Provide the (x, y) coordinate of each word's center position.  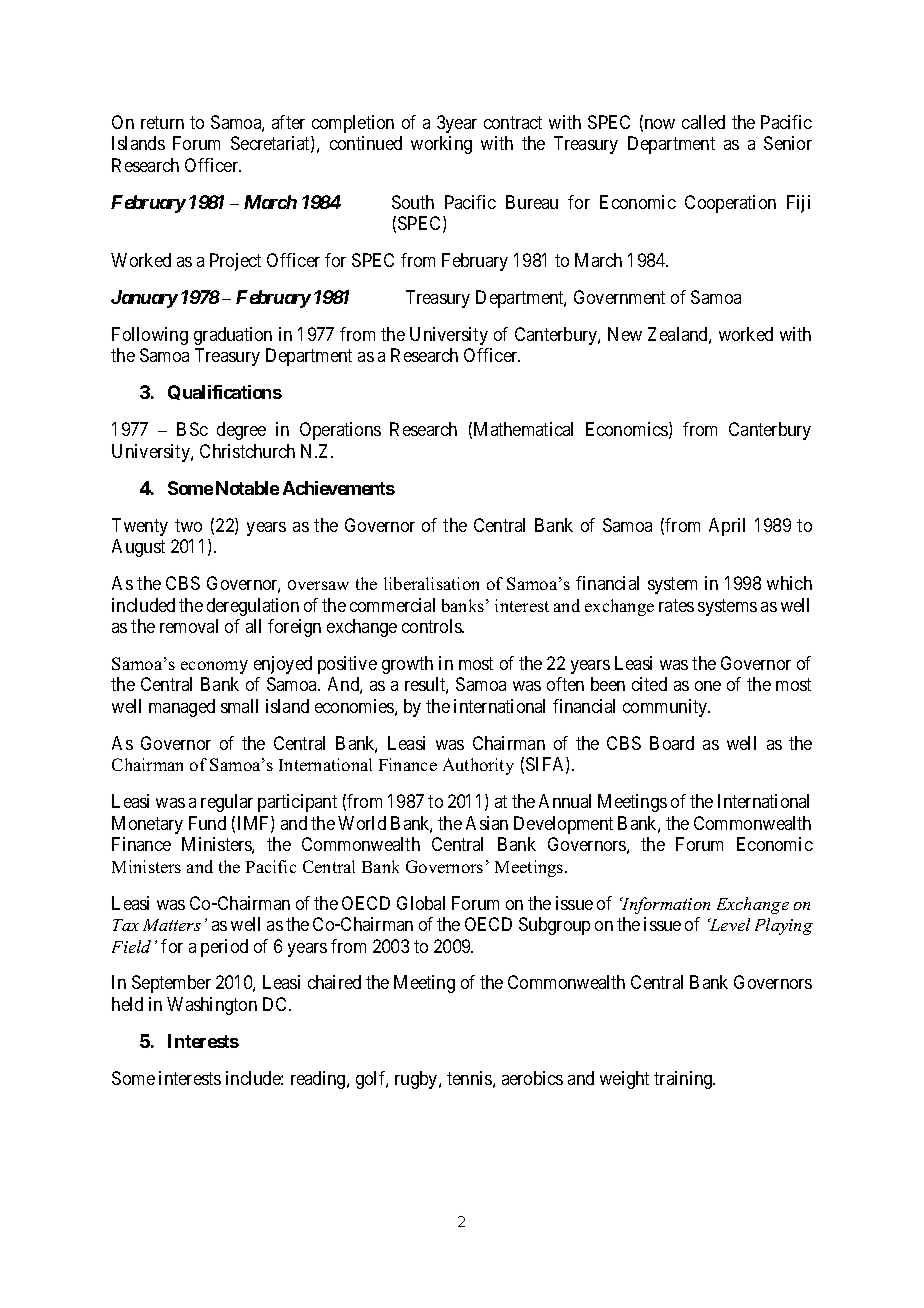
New (625, 334)
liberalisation (431, 583)
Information (665, 905)
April (727, 527)
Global (421, 903)
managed (182, 708)
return (162, 122)
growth (407, 665)
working (441, 145)
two (188, 525)
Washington (212, 1006)
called (703, 122)
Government (619, 297)
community (666, 708)
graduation (233, 336)
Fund (207, 823)
